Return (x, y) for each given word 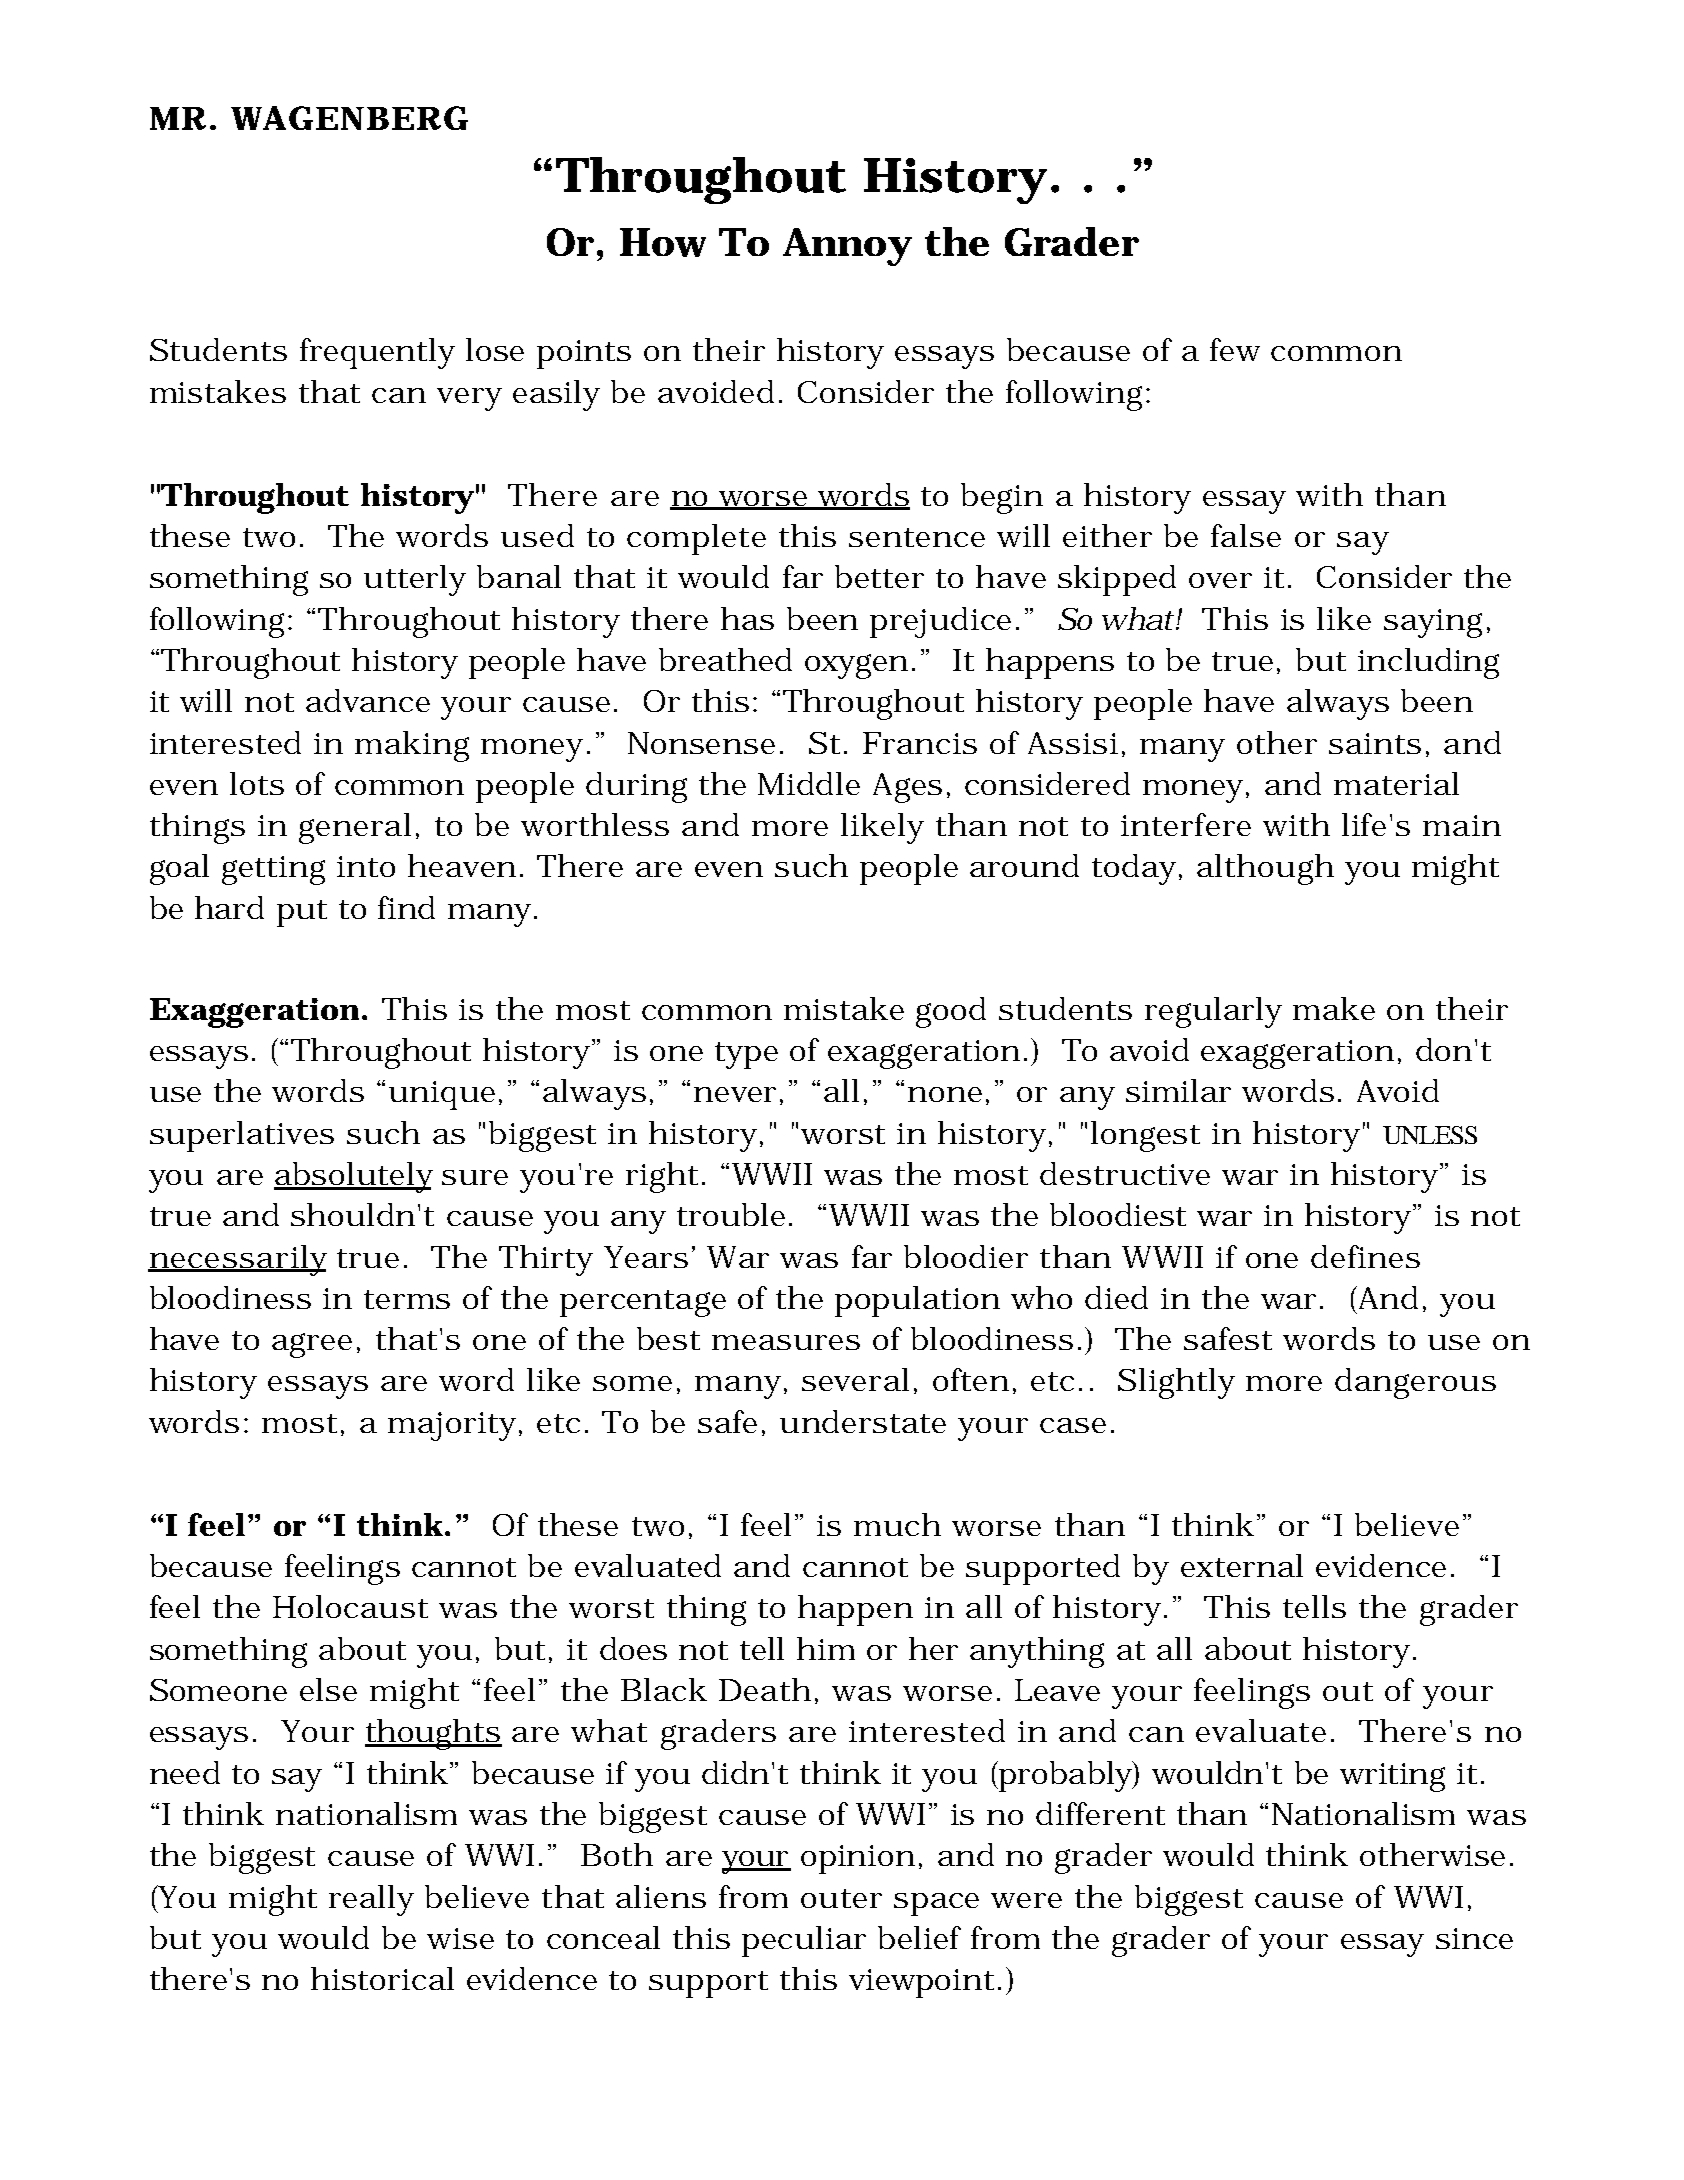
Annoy (847, 247)
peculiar (804, 1941)
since (1474, 1938)
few (1235, 349)
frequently (377, 353)
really (371, 1900)
